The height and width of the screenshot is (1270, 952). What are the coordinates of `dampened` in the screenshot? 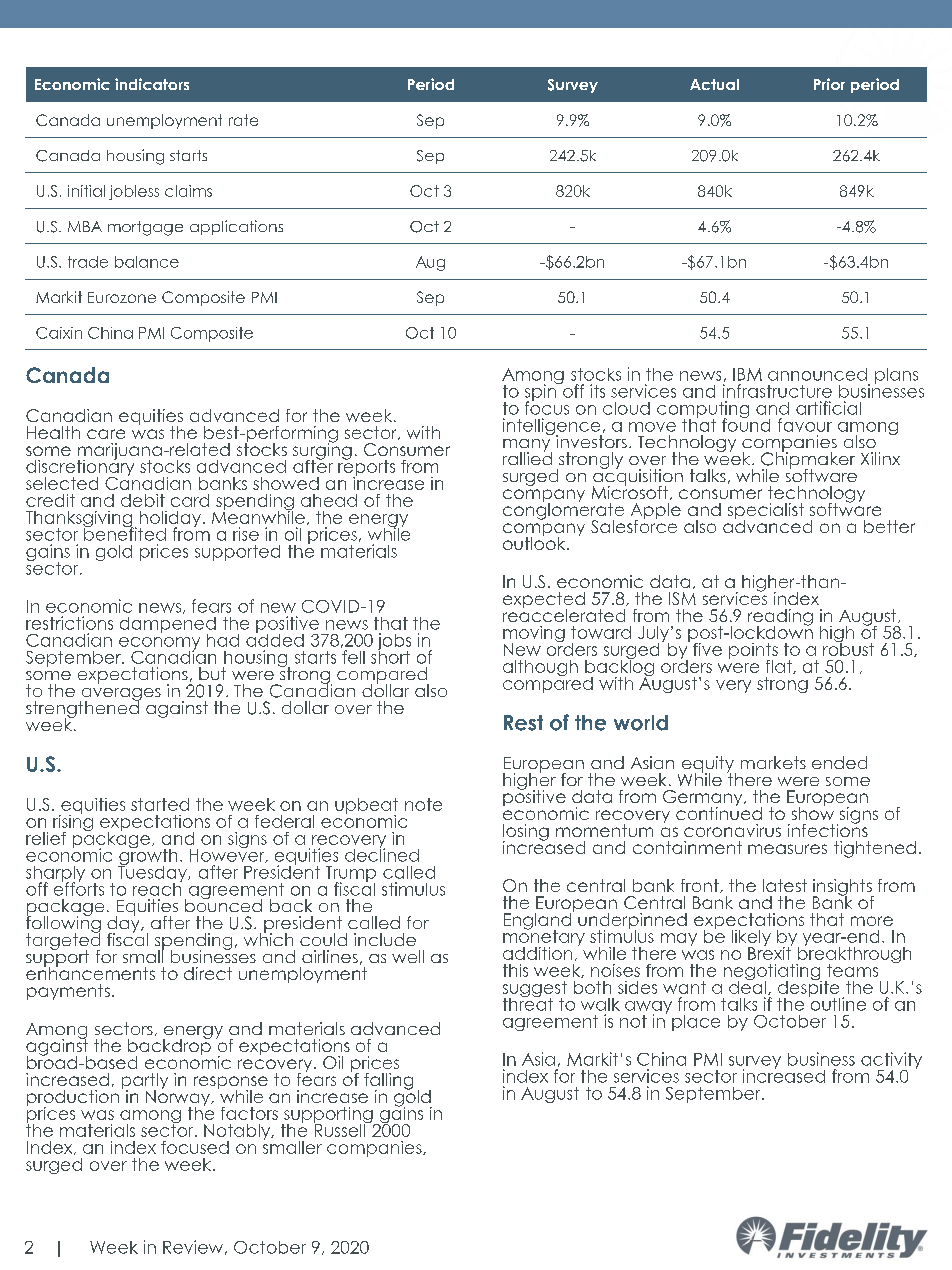 It's located at (168, 626).
